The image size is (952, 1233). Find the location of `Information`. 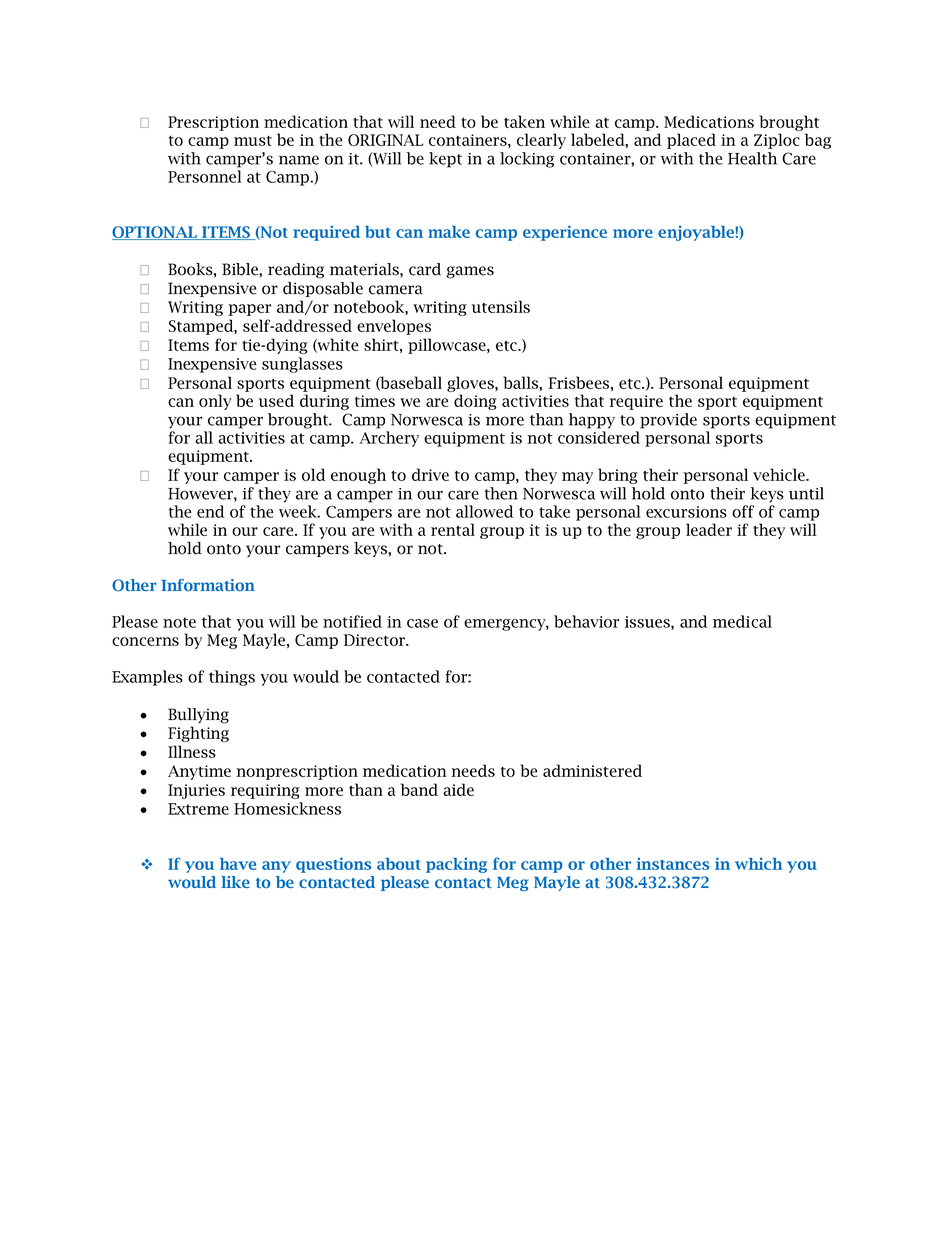

Information is located at coordinates (208, 585).
